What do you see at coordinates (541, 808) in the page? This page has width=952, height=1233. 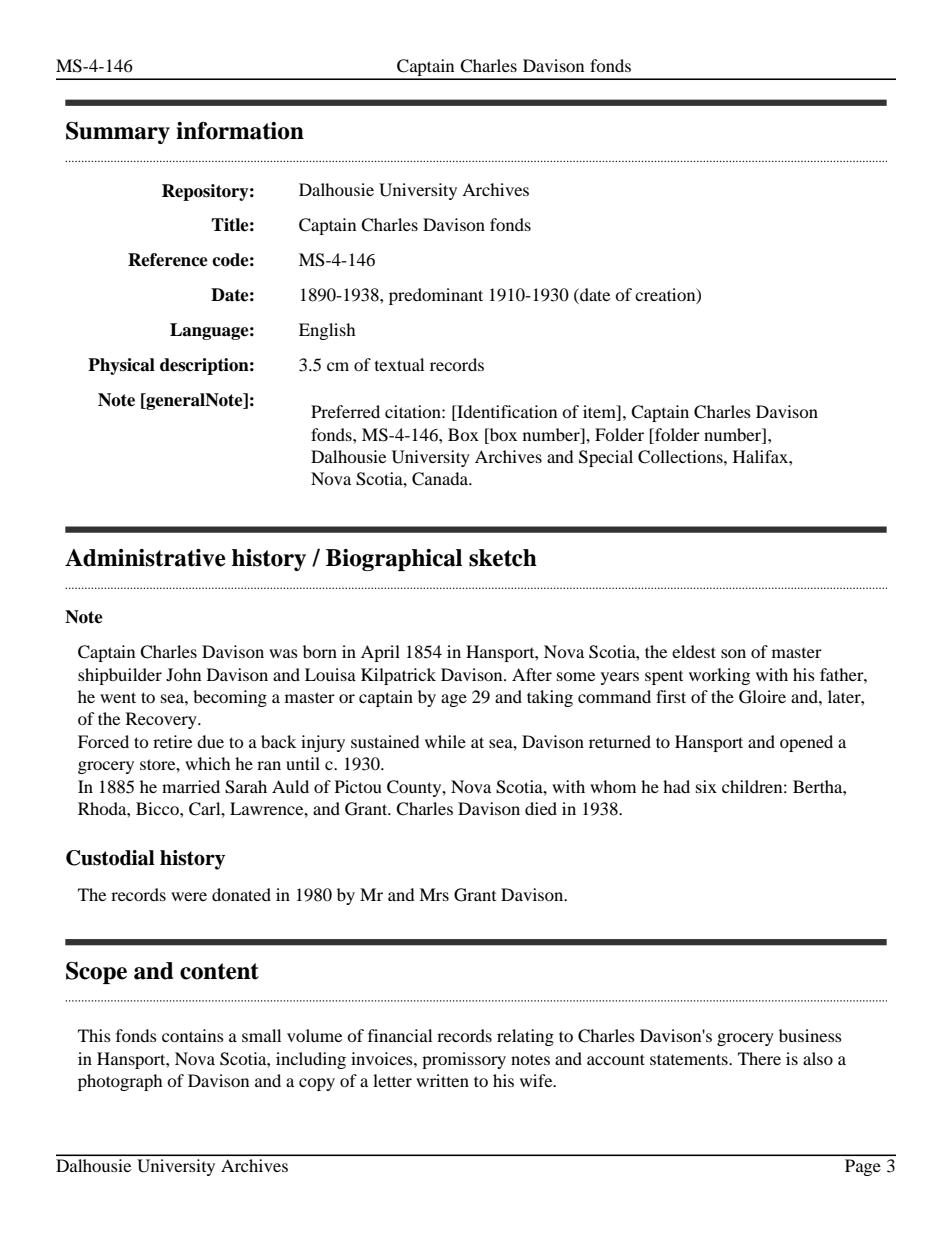 I see `died` at bounding box center [541, 808].
